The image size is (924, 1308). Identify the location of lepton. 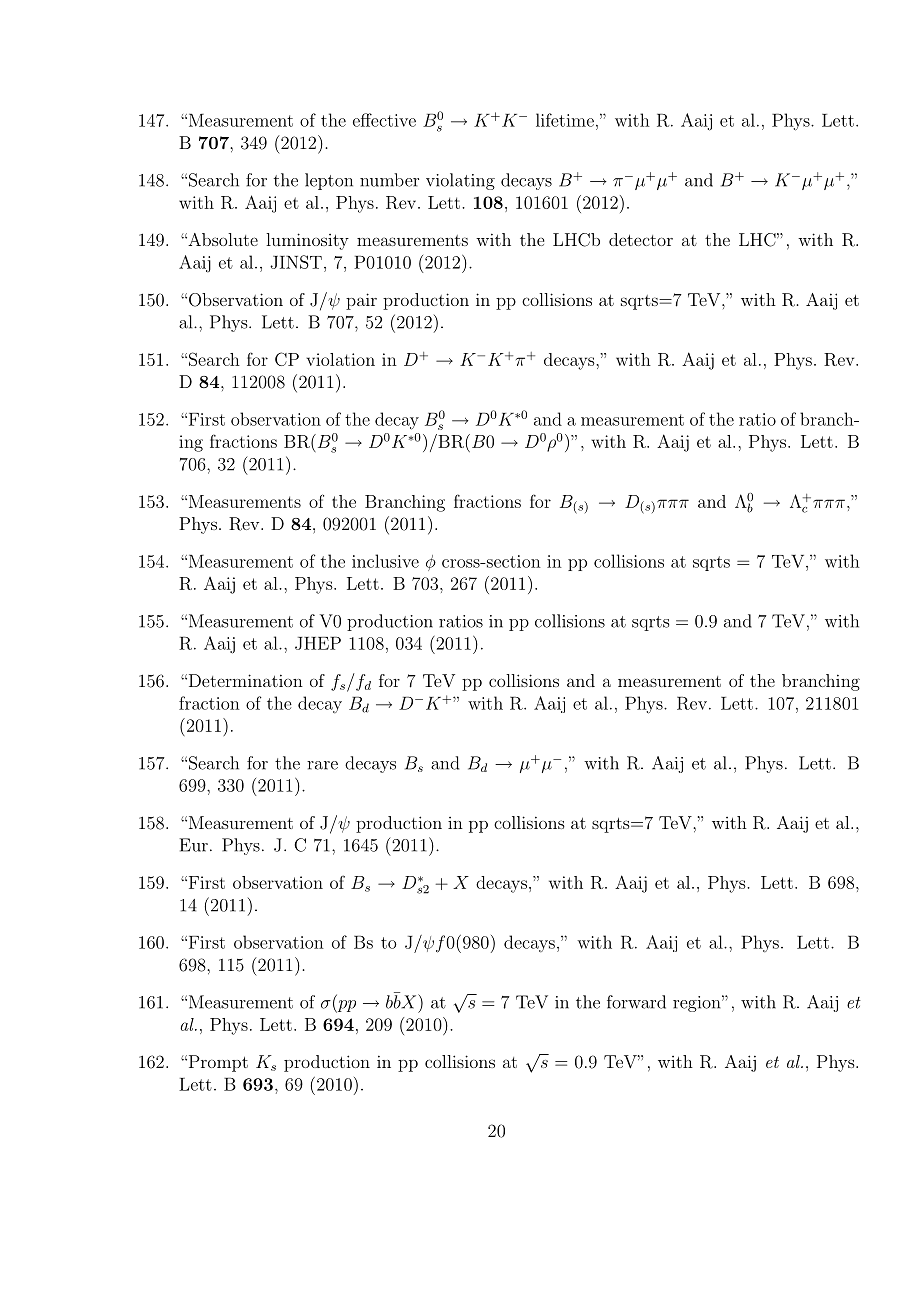
(329, 181).
